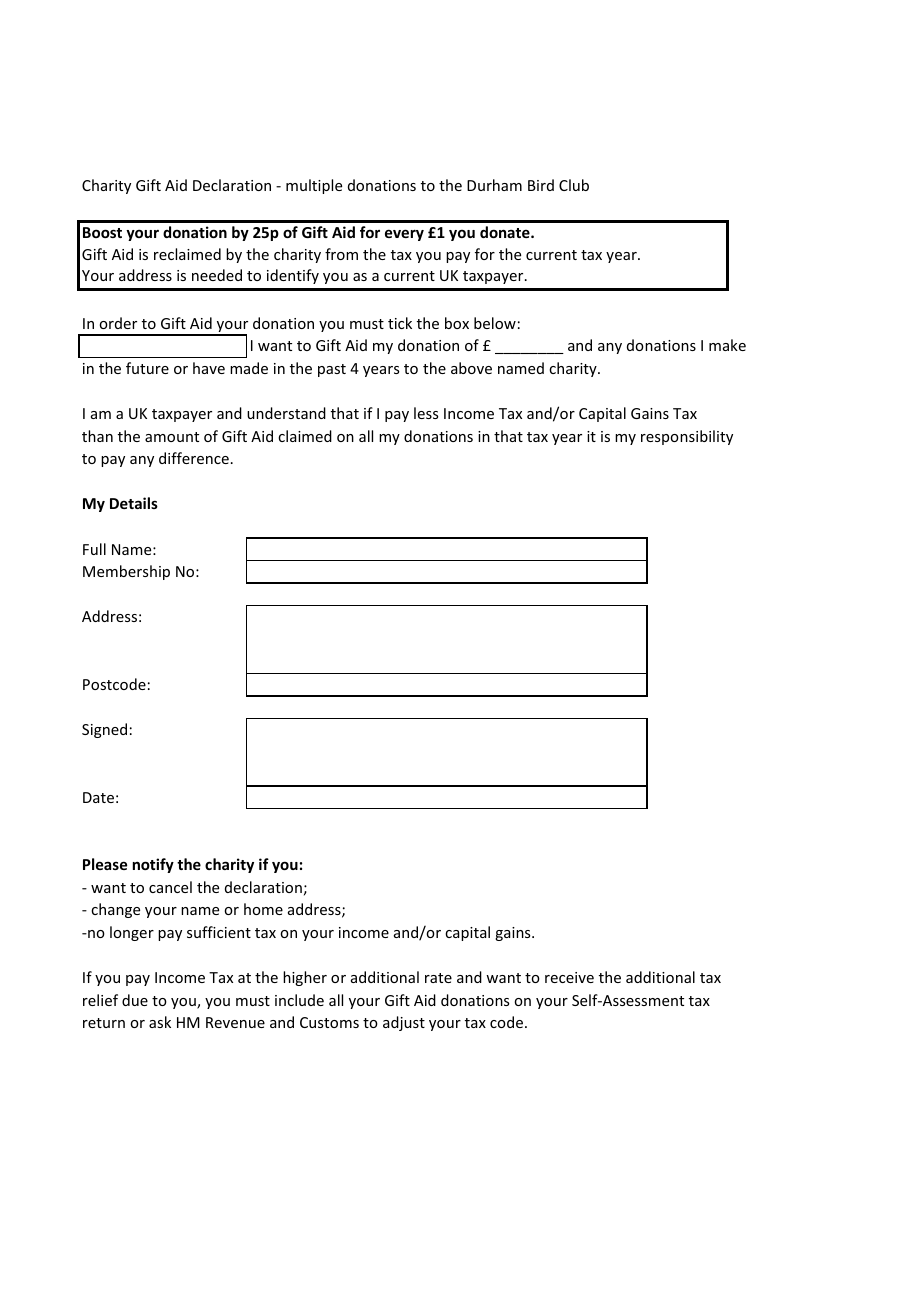  What do you see at coordinates (194, 458) in the page?
I see `difference` at bounding box center [194, 458].
